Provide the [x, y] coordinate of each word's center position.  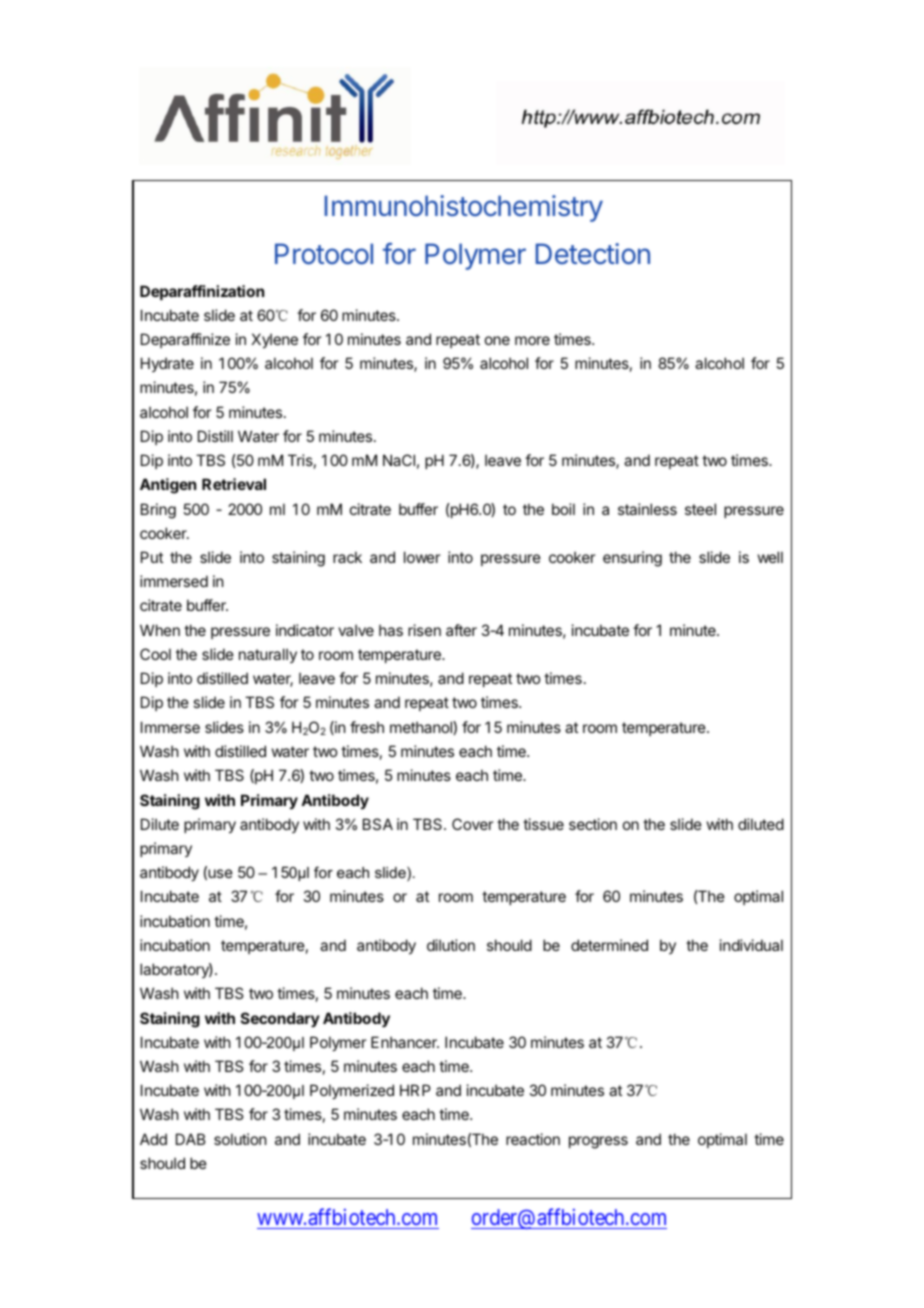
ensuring [632, 559]
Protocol [324, 254]
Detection [593, 254]
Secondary [280, 1019]
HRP [415, 1090]
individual [751, 945]
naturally [268, 655]
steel [700, 509]
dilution [451, 945]
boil [563, 509]
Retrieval [234, 484]
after [461, 630]
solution [240, 1139]
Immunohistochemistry [464, 208]
